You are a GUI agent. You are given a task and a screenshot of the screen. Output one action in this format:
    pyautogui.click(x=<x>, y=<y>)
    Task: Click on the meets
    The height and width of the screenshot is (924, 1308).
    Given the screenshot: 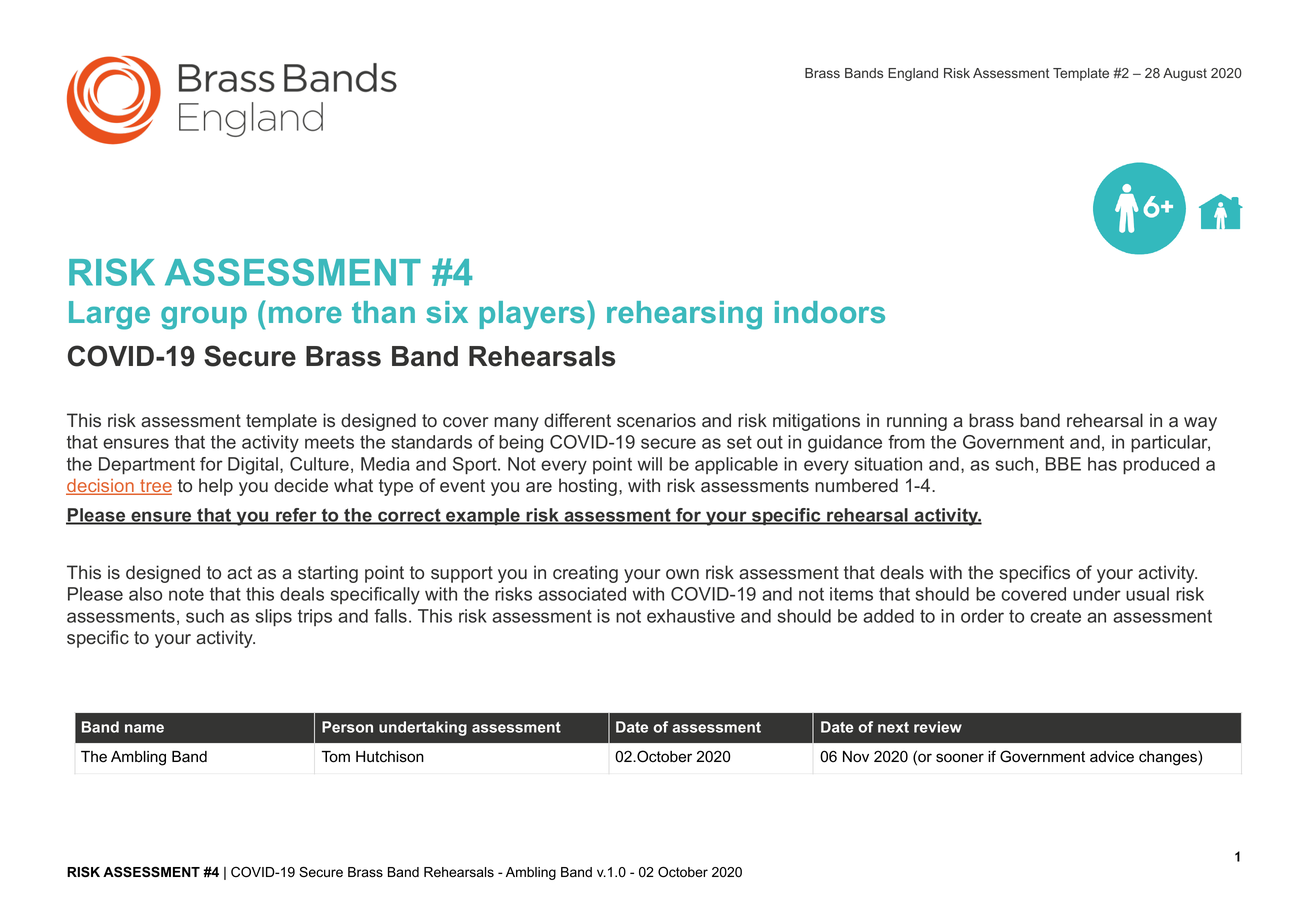 What is the action you would take?
    pyautogui.click(x=329, y=442)
